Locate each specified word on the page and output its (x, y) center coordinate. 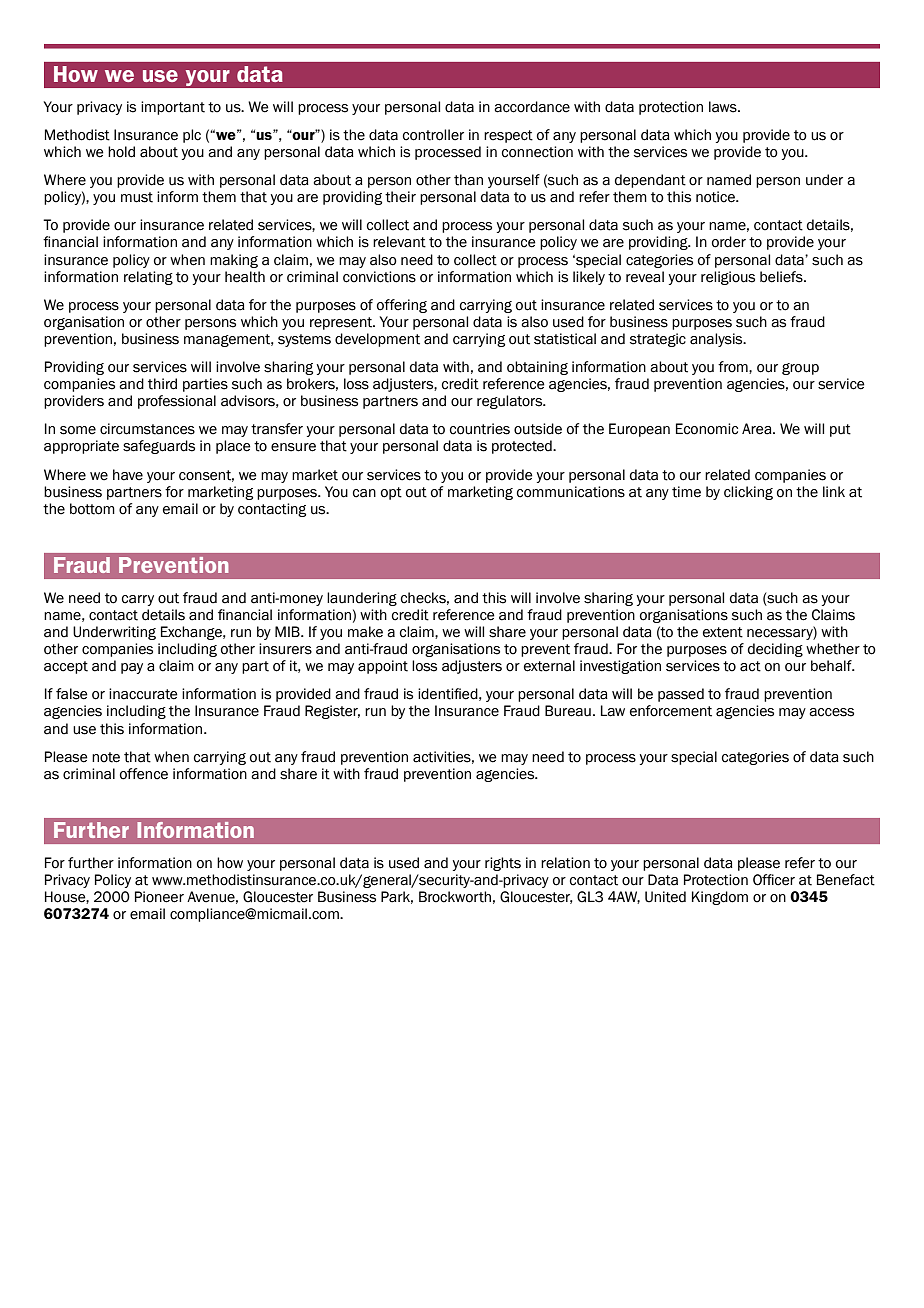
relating (148, 278)
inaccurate (143, 694)
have (128, 475)
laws (724, 107)
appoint (383, 667)
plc (192, 136)
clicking (748, 493)
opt (391, 493)
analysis (717, 340)
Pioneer (159, 897)
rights (503, 864)
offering (402, 306)
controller (433, 135)
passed (681, 695)
